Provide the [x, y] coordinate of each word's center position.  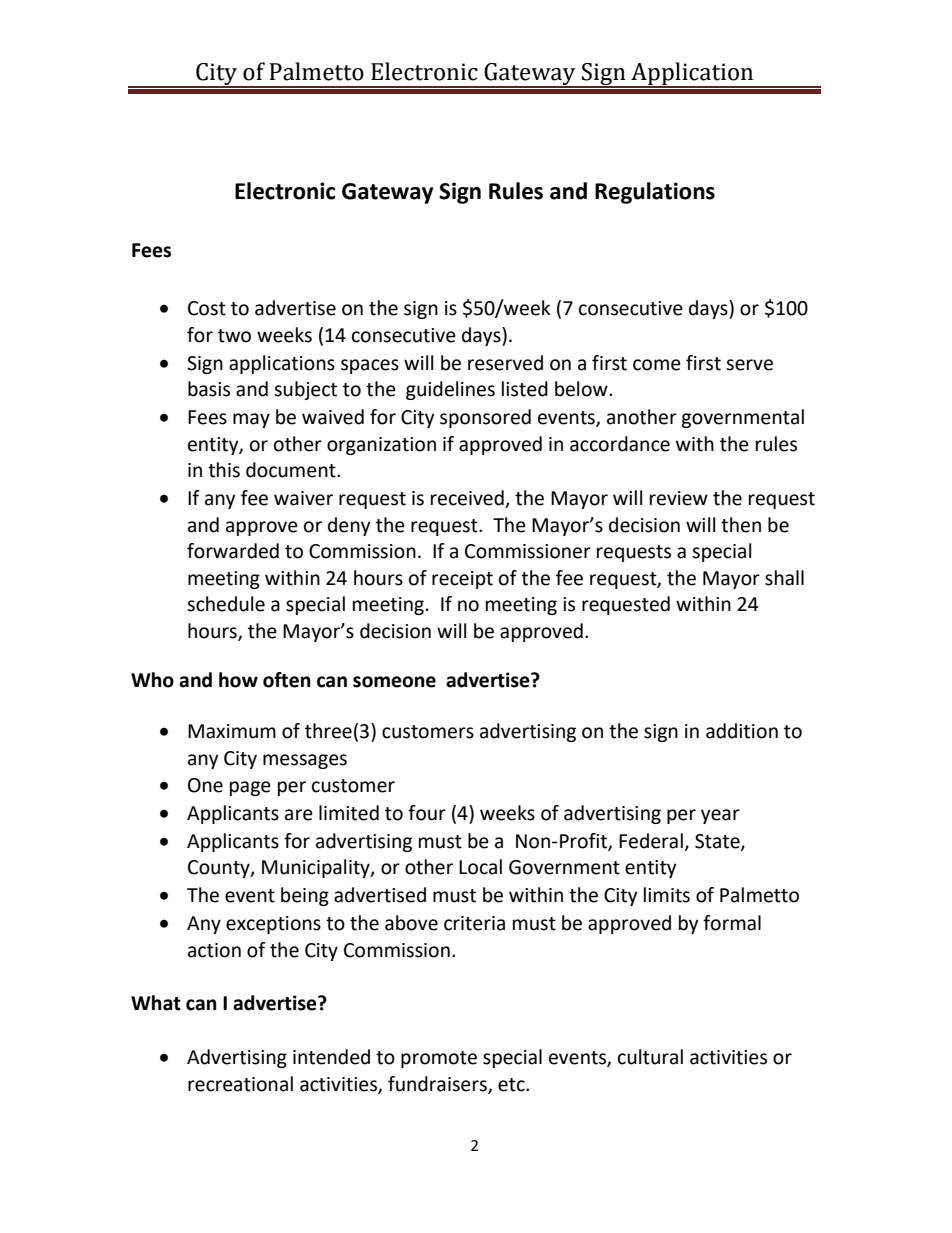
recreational [240, 1084]
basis [209, 389]
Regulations [655, 193]
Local [480, 867]
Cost [207, 308]
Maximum [232, 731]
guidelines [450, 390]
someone [394, 682]
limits [667, 895]
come [657, 365]
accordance [620, 444]
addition [742, 731]
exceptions [273, 925]
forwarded [233, 551]
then [741, 525]
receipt [462, 580]
